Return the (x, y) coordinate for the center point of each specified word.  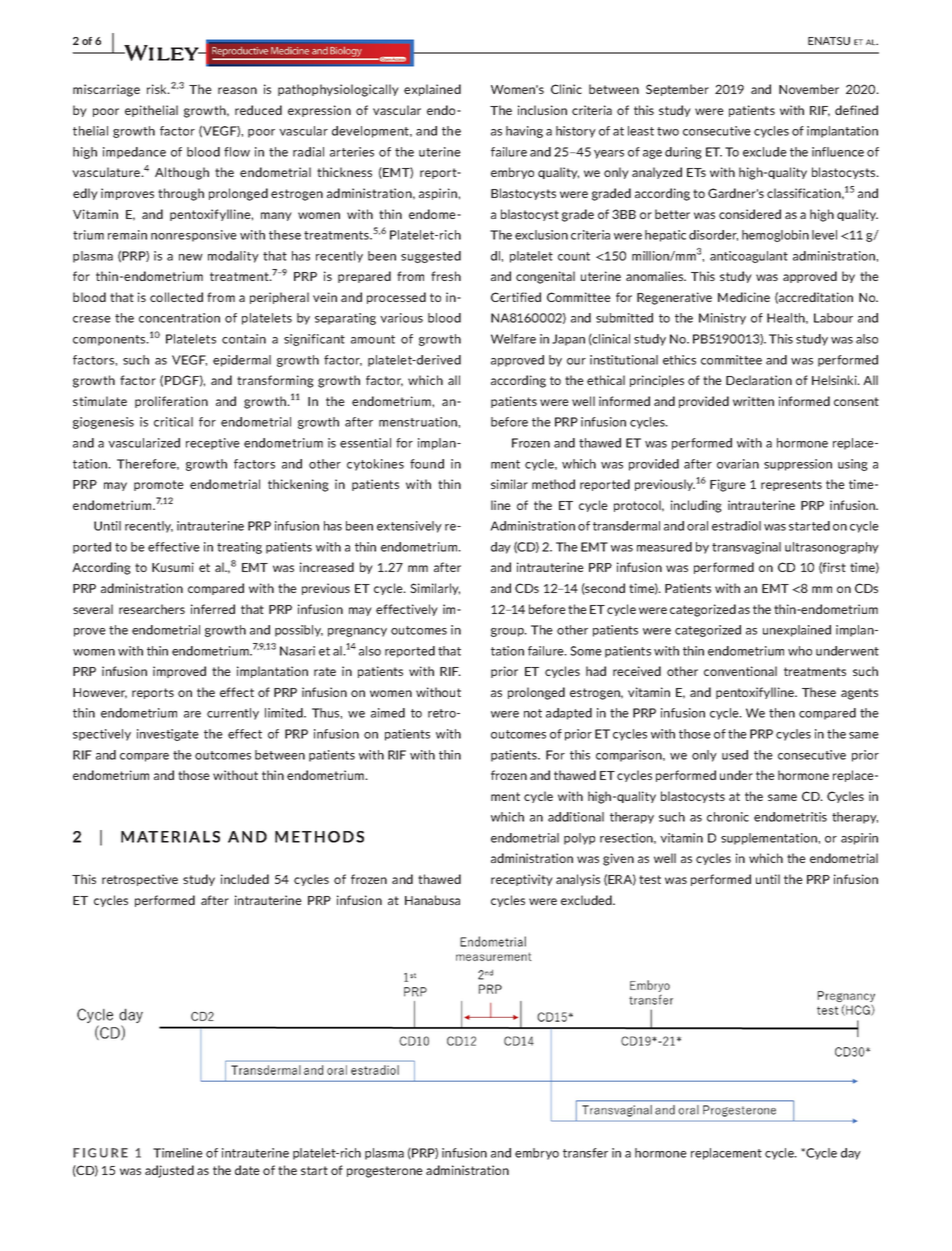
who (800, 651)
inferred (213, 609)
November (809, 89)
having (524, 132)
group (508, 632)
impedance (134, 153)
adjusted (169, 1171)
